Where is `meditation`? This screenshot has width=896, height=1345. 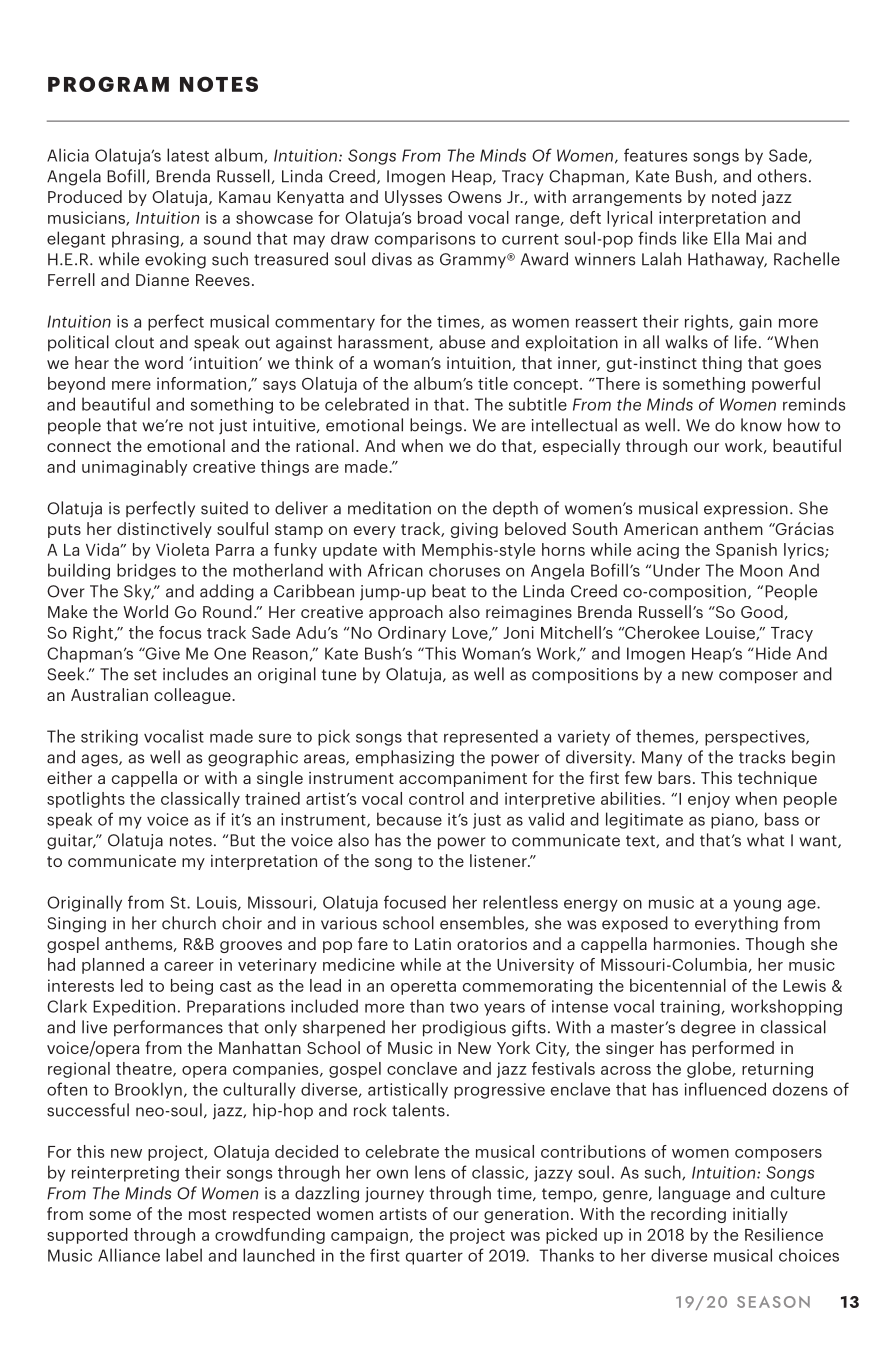
meditation is located at coordinates (389, 508).
